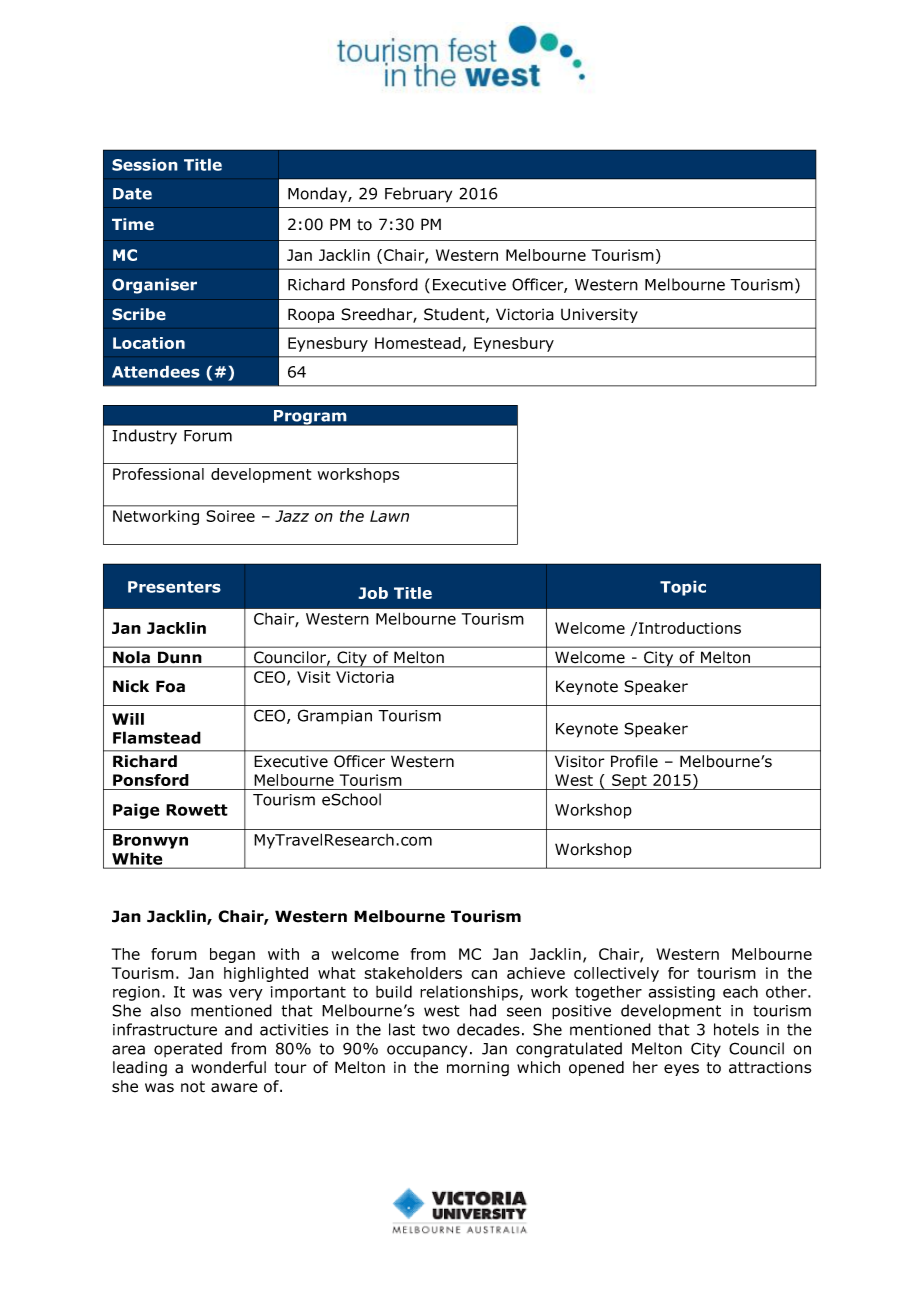 The height and width of the screenshot is (1309, 924). What do you see at coordinates (418, 195) in the screenshot?
I see `February` at bounding box center [418, 195].
